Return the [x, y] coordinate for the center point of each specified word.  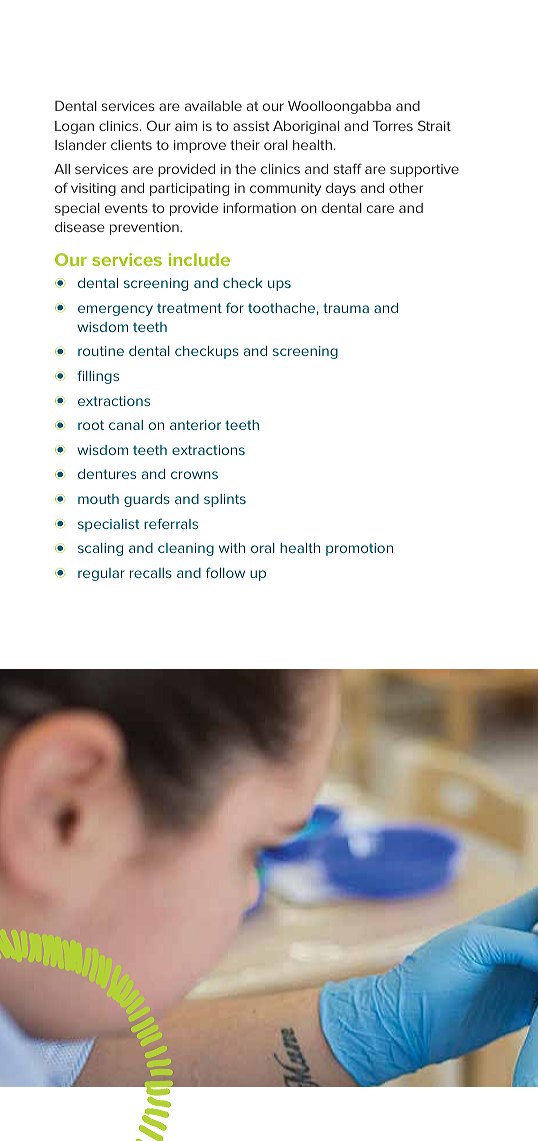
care [380, 209]
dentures [107, 474]
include [199, 259]
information [259, 207]
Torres [393, 126]
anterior [195, 425]
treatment [189, 308]
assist [251, 126]
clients [131, 145]
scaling [100, 549]
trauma [346, 308]
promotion [359, 549]
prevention [145, 228]
